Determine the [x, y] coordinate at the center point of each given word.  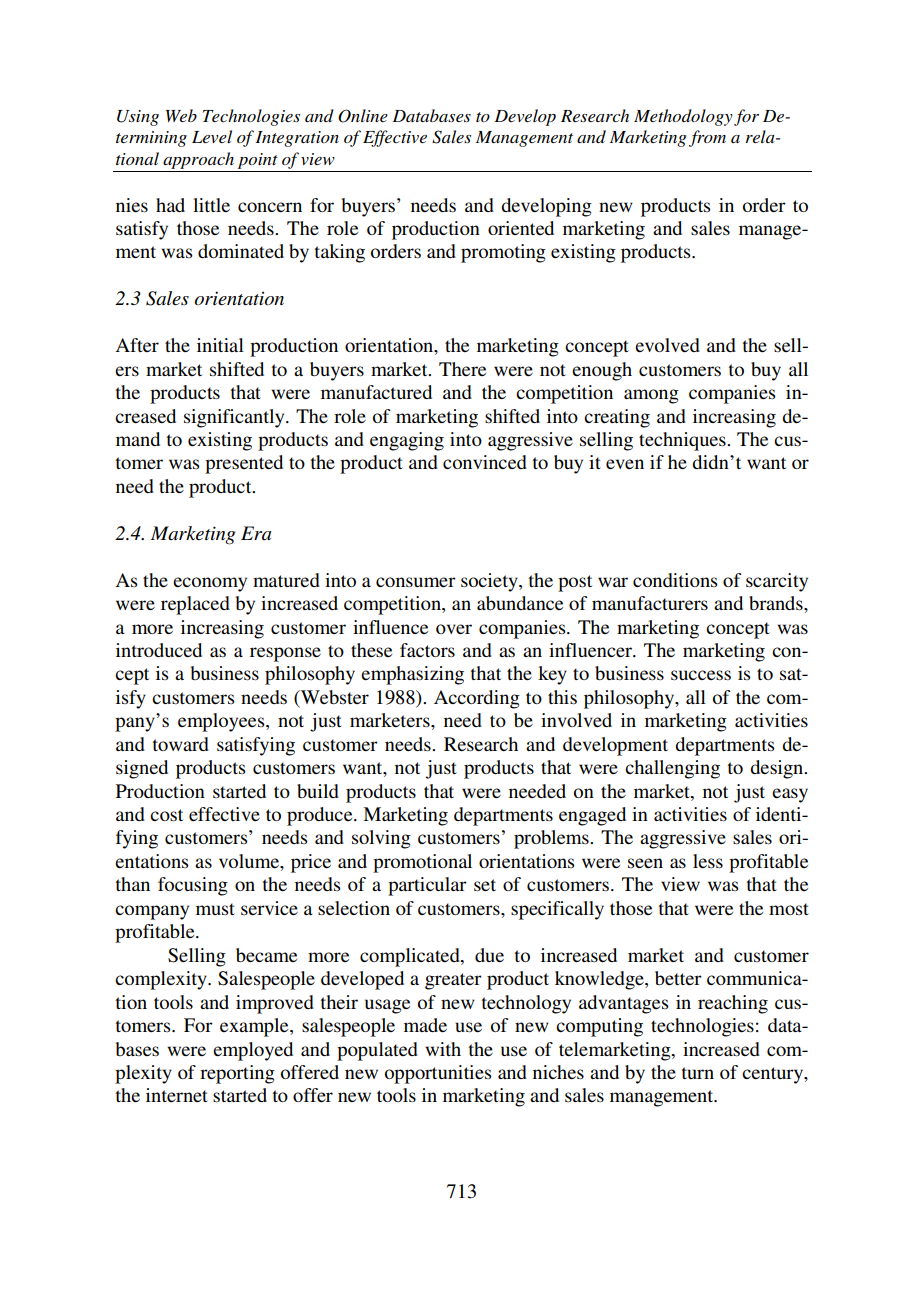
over [454, 629]
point [258, 161]
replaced [195, 605]
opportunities [438, 1074]
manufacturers [650, 603]
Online [363, 116]
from [707, 138]
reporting [237, 1074]
